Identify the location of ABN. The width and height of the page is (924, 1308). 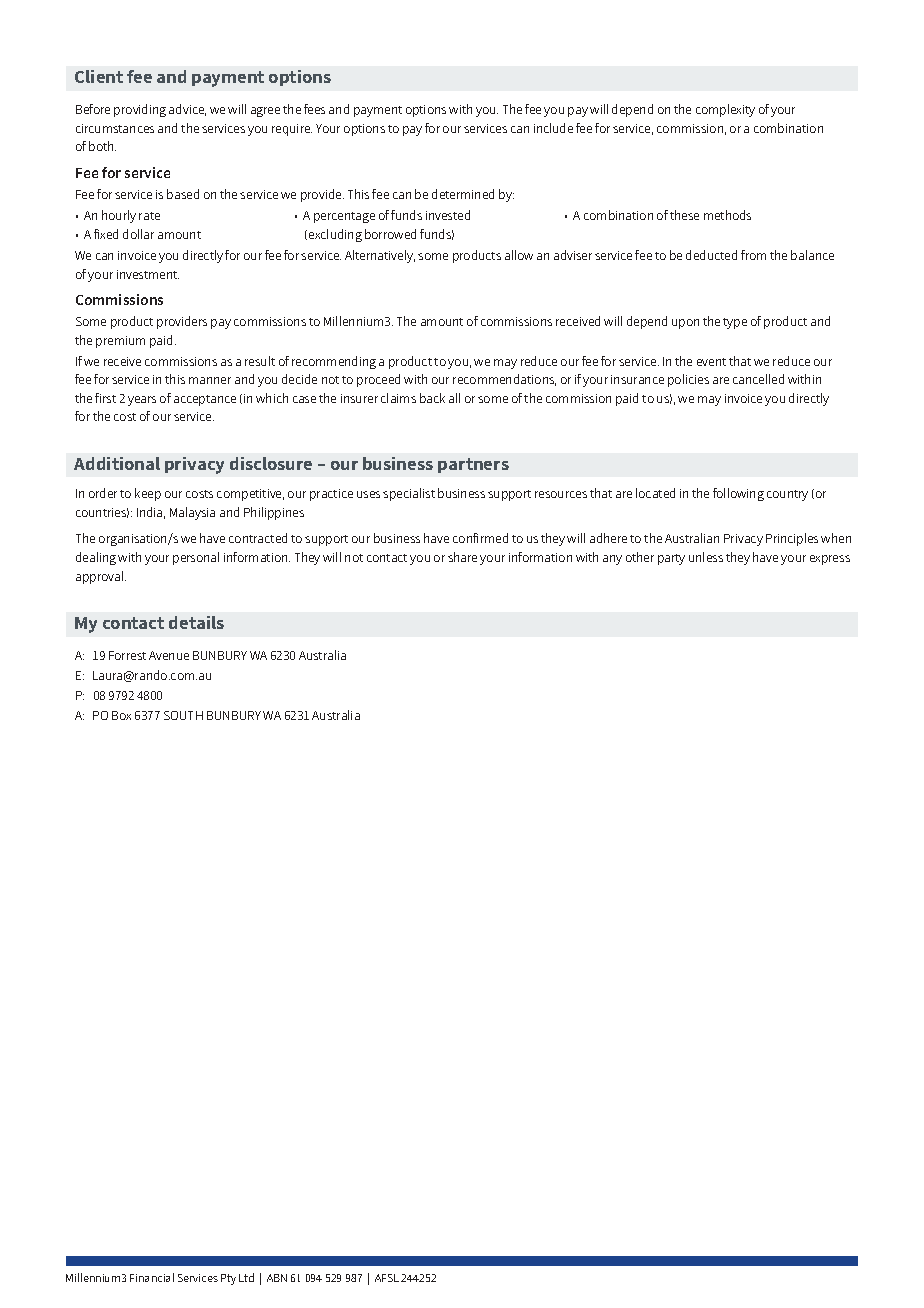
(277, 1278).
